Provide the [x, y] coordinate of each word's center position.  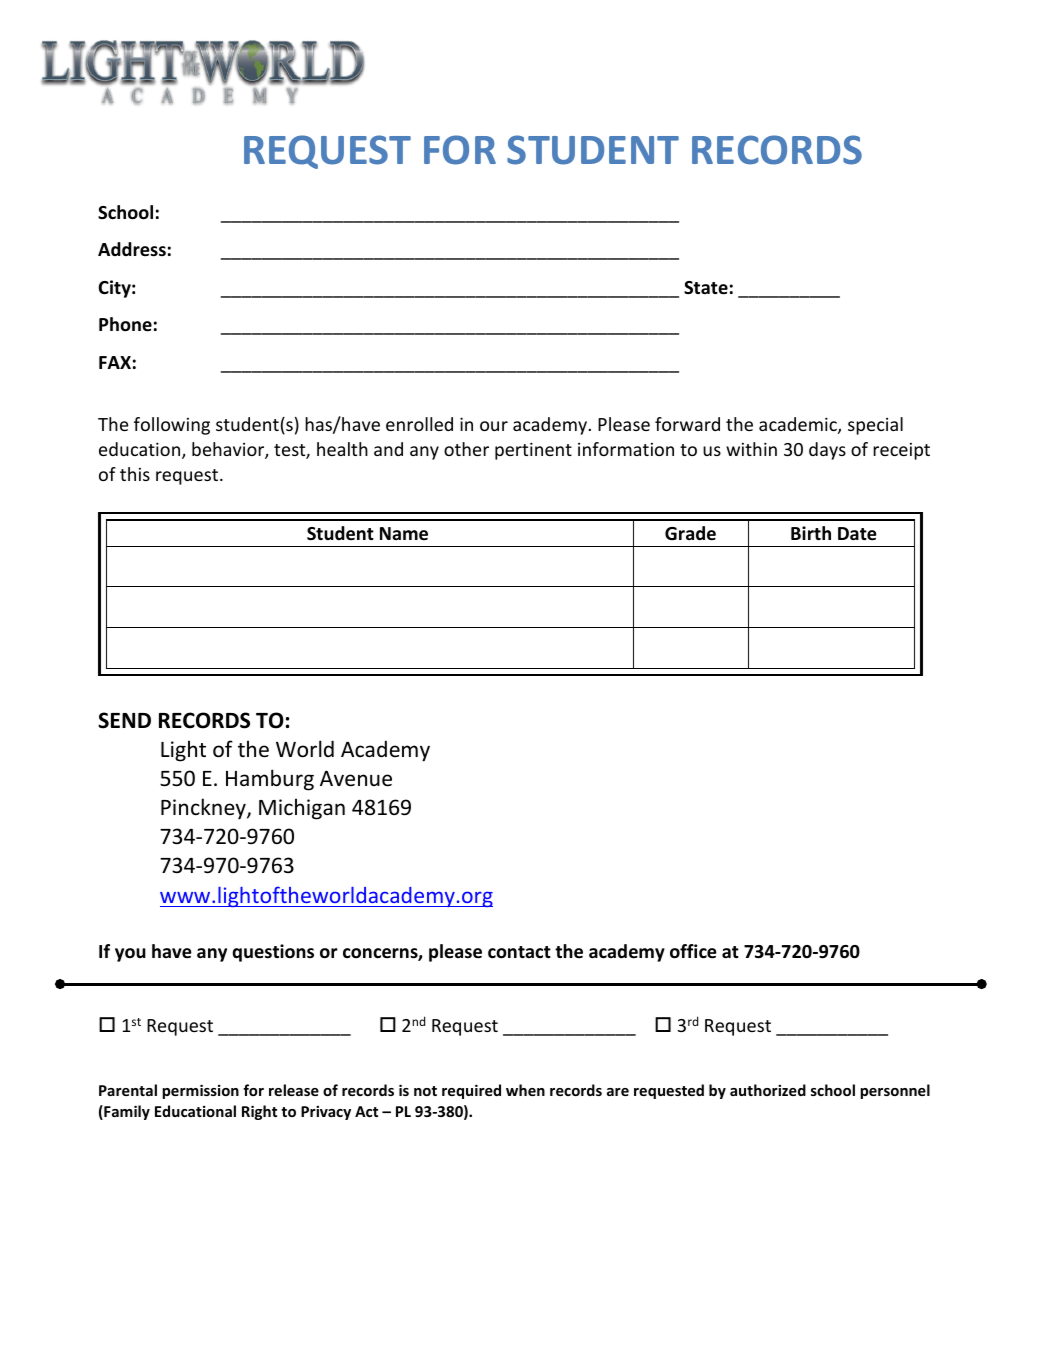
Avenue [356, 779]
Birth [811, 533]
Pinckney [204, 809]
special [875, 426]
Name [404, 533]
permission [200, 1091]
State [706, 288]
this [135, 474]
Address [132, 249]
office [693, 951]
